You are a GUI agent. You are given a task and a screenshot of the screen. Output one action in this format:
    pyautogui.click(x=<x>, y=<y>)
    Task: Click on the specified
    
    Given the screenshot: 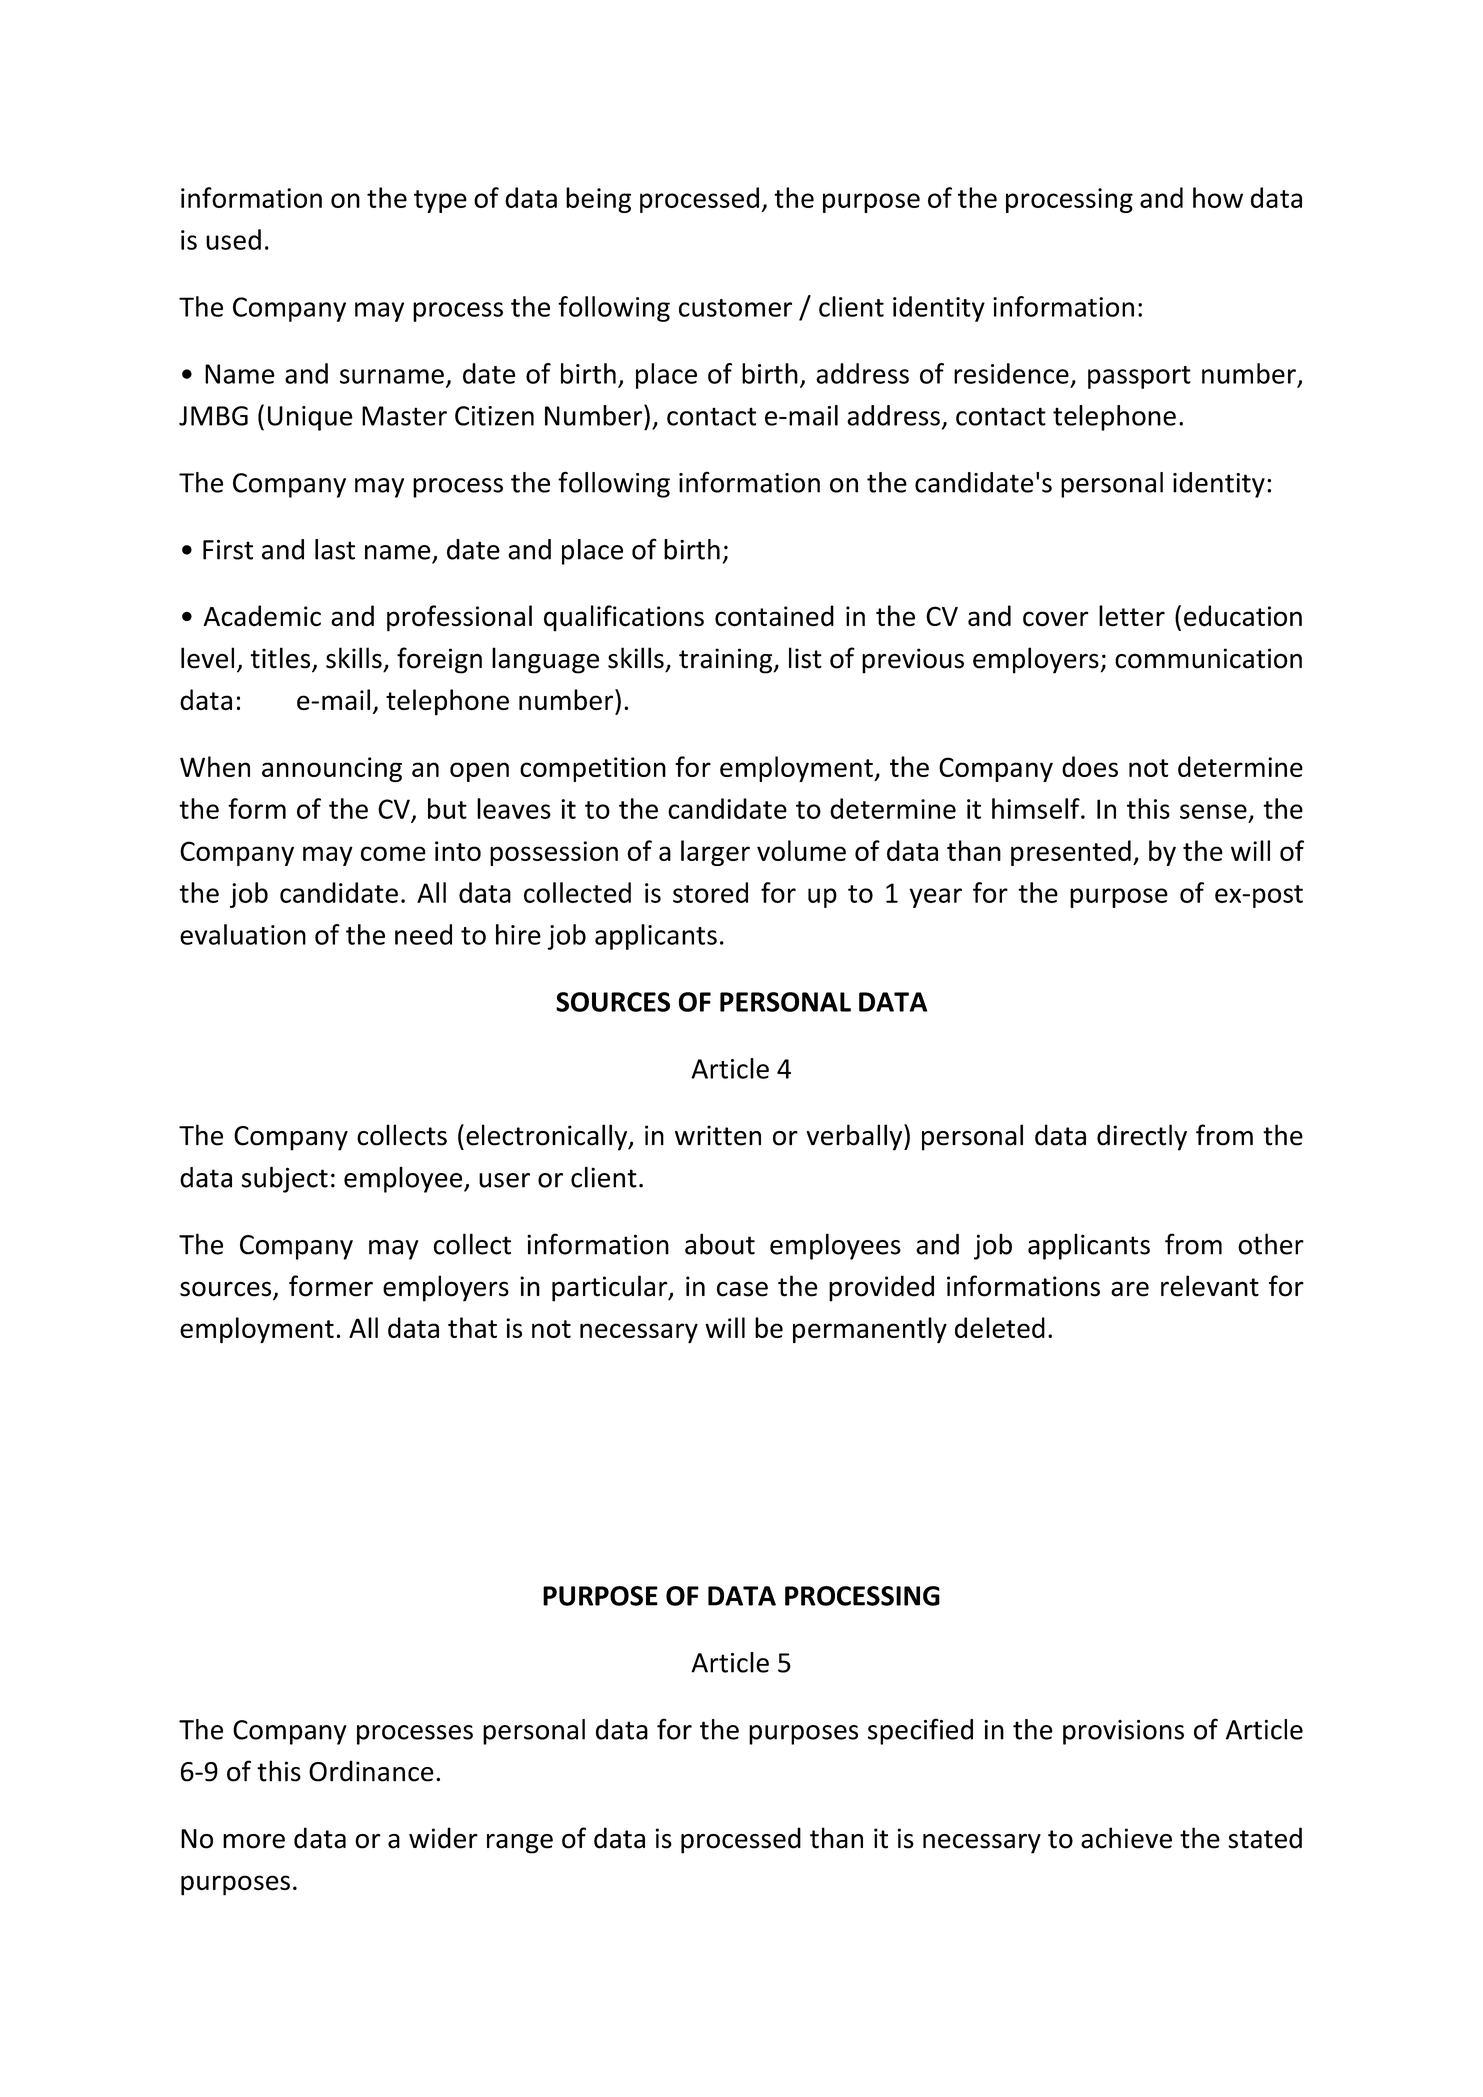 What is the action you would take?
    pyautogui.click(x=920, y=1731)
